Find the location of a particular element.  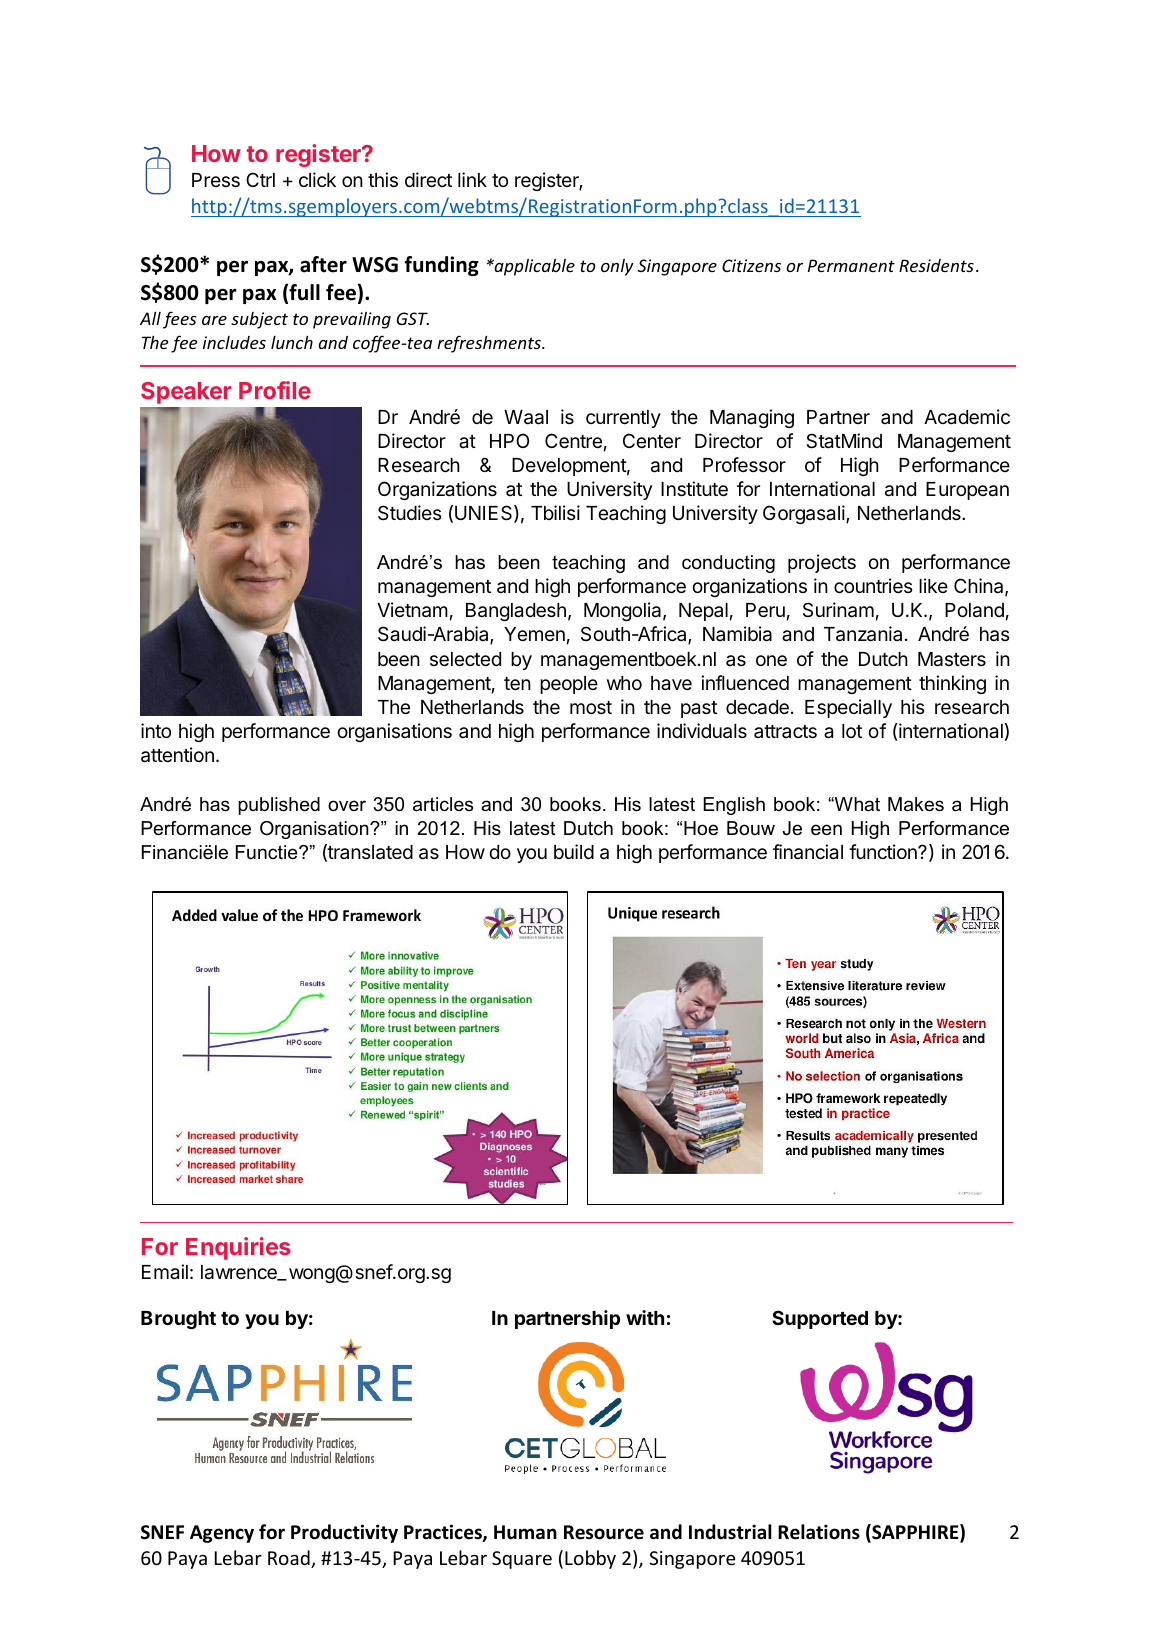

countries is located at coordinates (873, 585).
